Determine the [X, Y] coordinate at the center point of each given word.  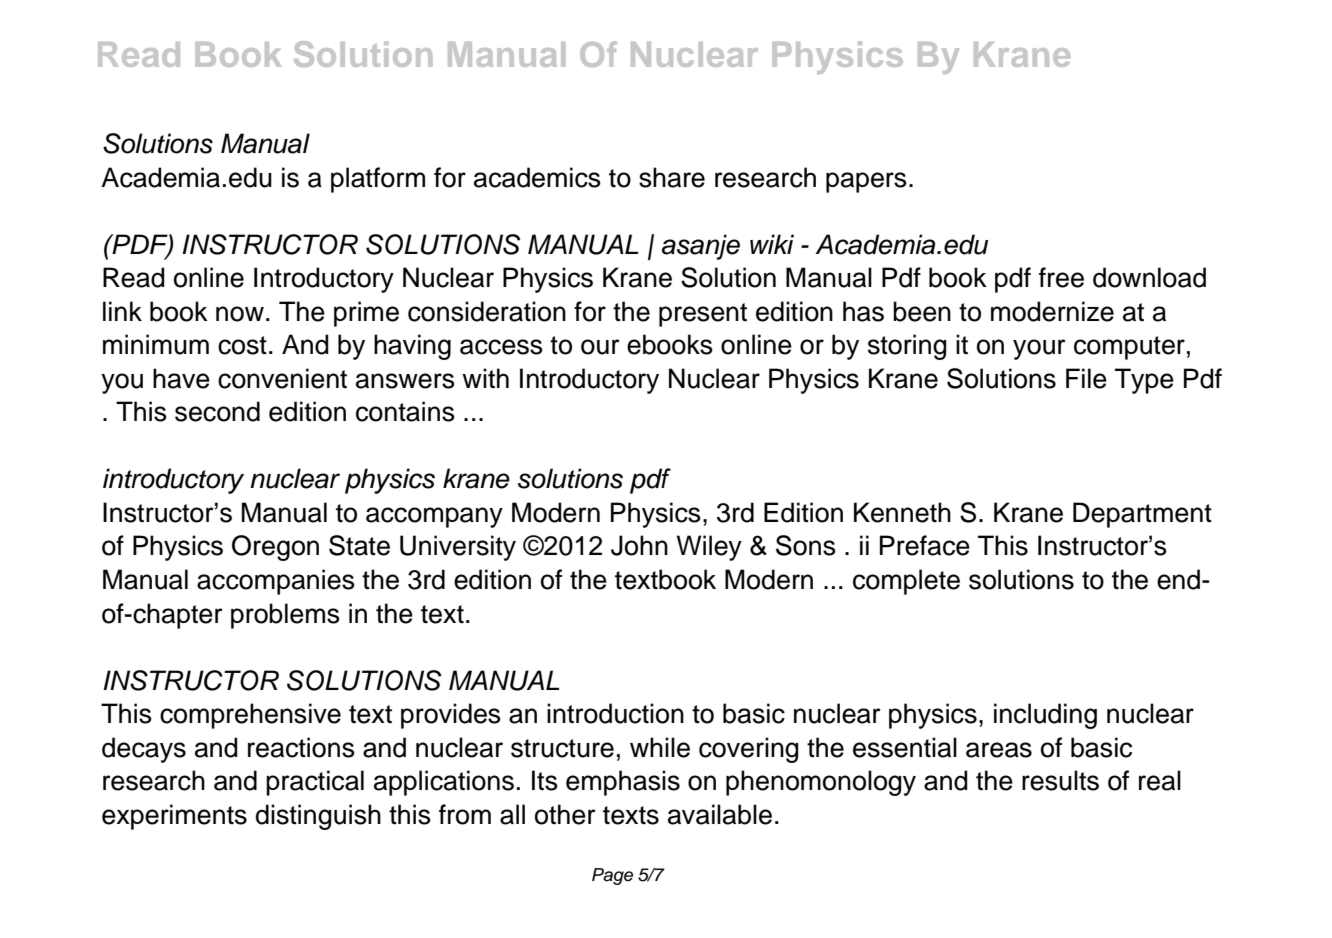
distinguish [318, 817]
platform [378, 180]
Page [612, 876]
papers [866, 182]
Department [1142, 515]
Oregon [275, 548]
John [639, 545]
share [672, 177]
